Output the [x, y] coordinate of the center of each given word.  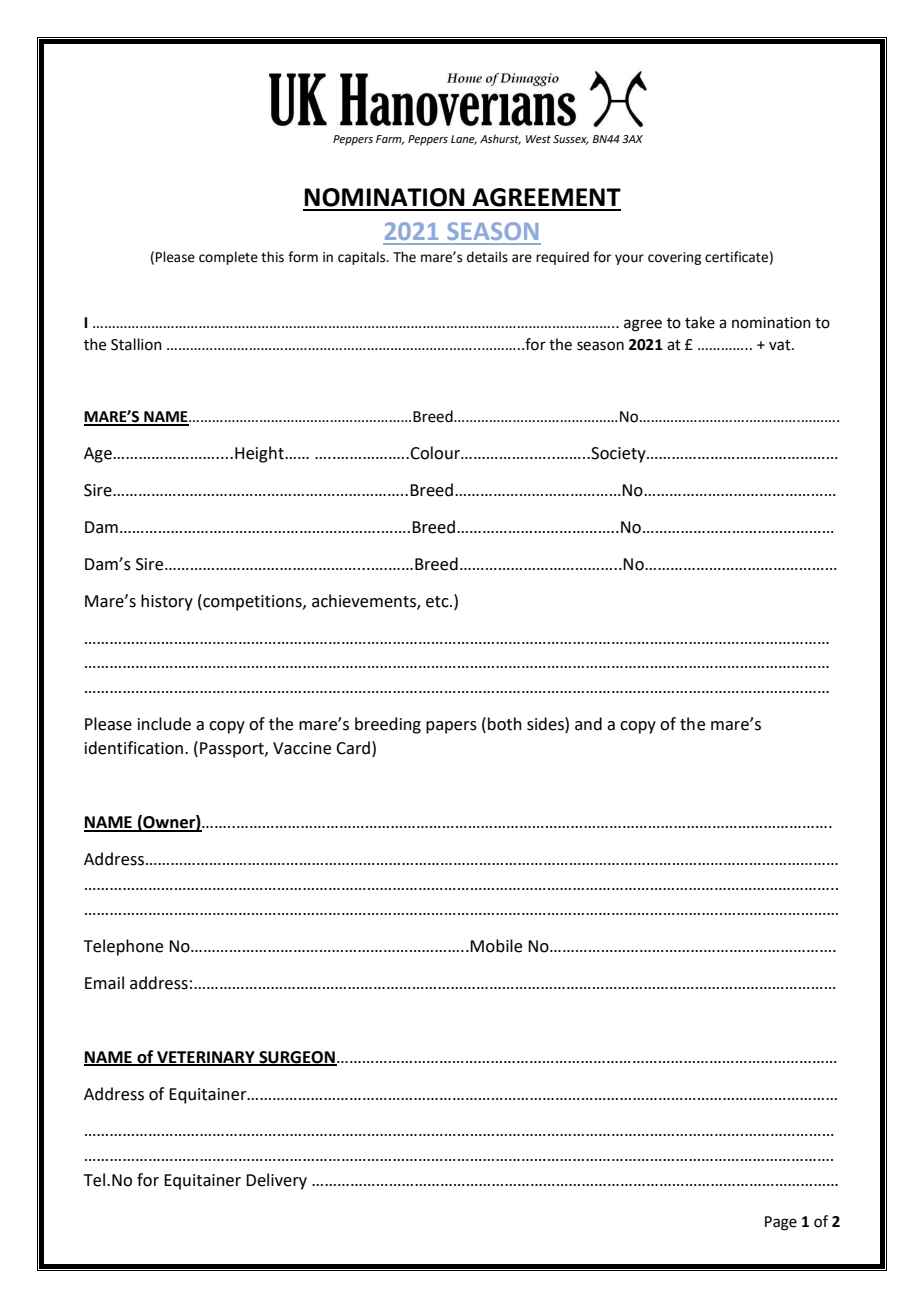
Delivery [276, 1181]
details [487, 257]
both [505, 724]
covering [674, 258]
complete [228, 258]
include [164, 724]
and [588, 724]
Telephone [123, 947]
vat [781, 345]
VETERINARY [206, 1058]
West [538, 139]
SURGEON [297, 1058]
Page [781, 1223]
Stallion [136, 344]
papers [451, 727]
